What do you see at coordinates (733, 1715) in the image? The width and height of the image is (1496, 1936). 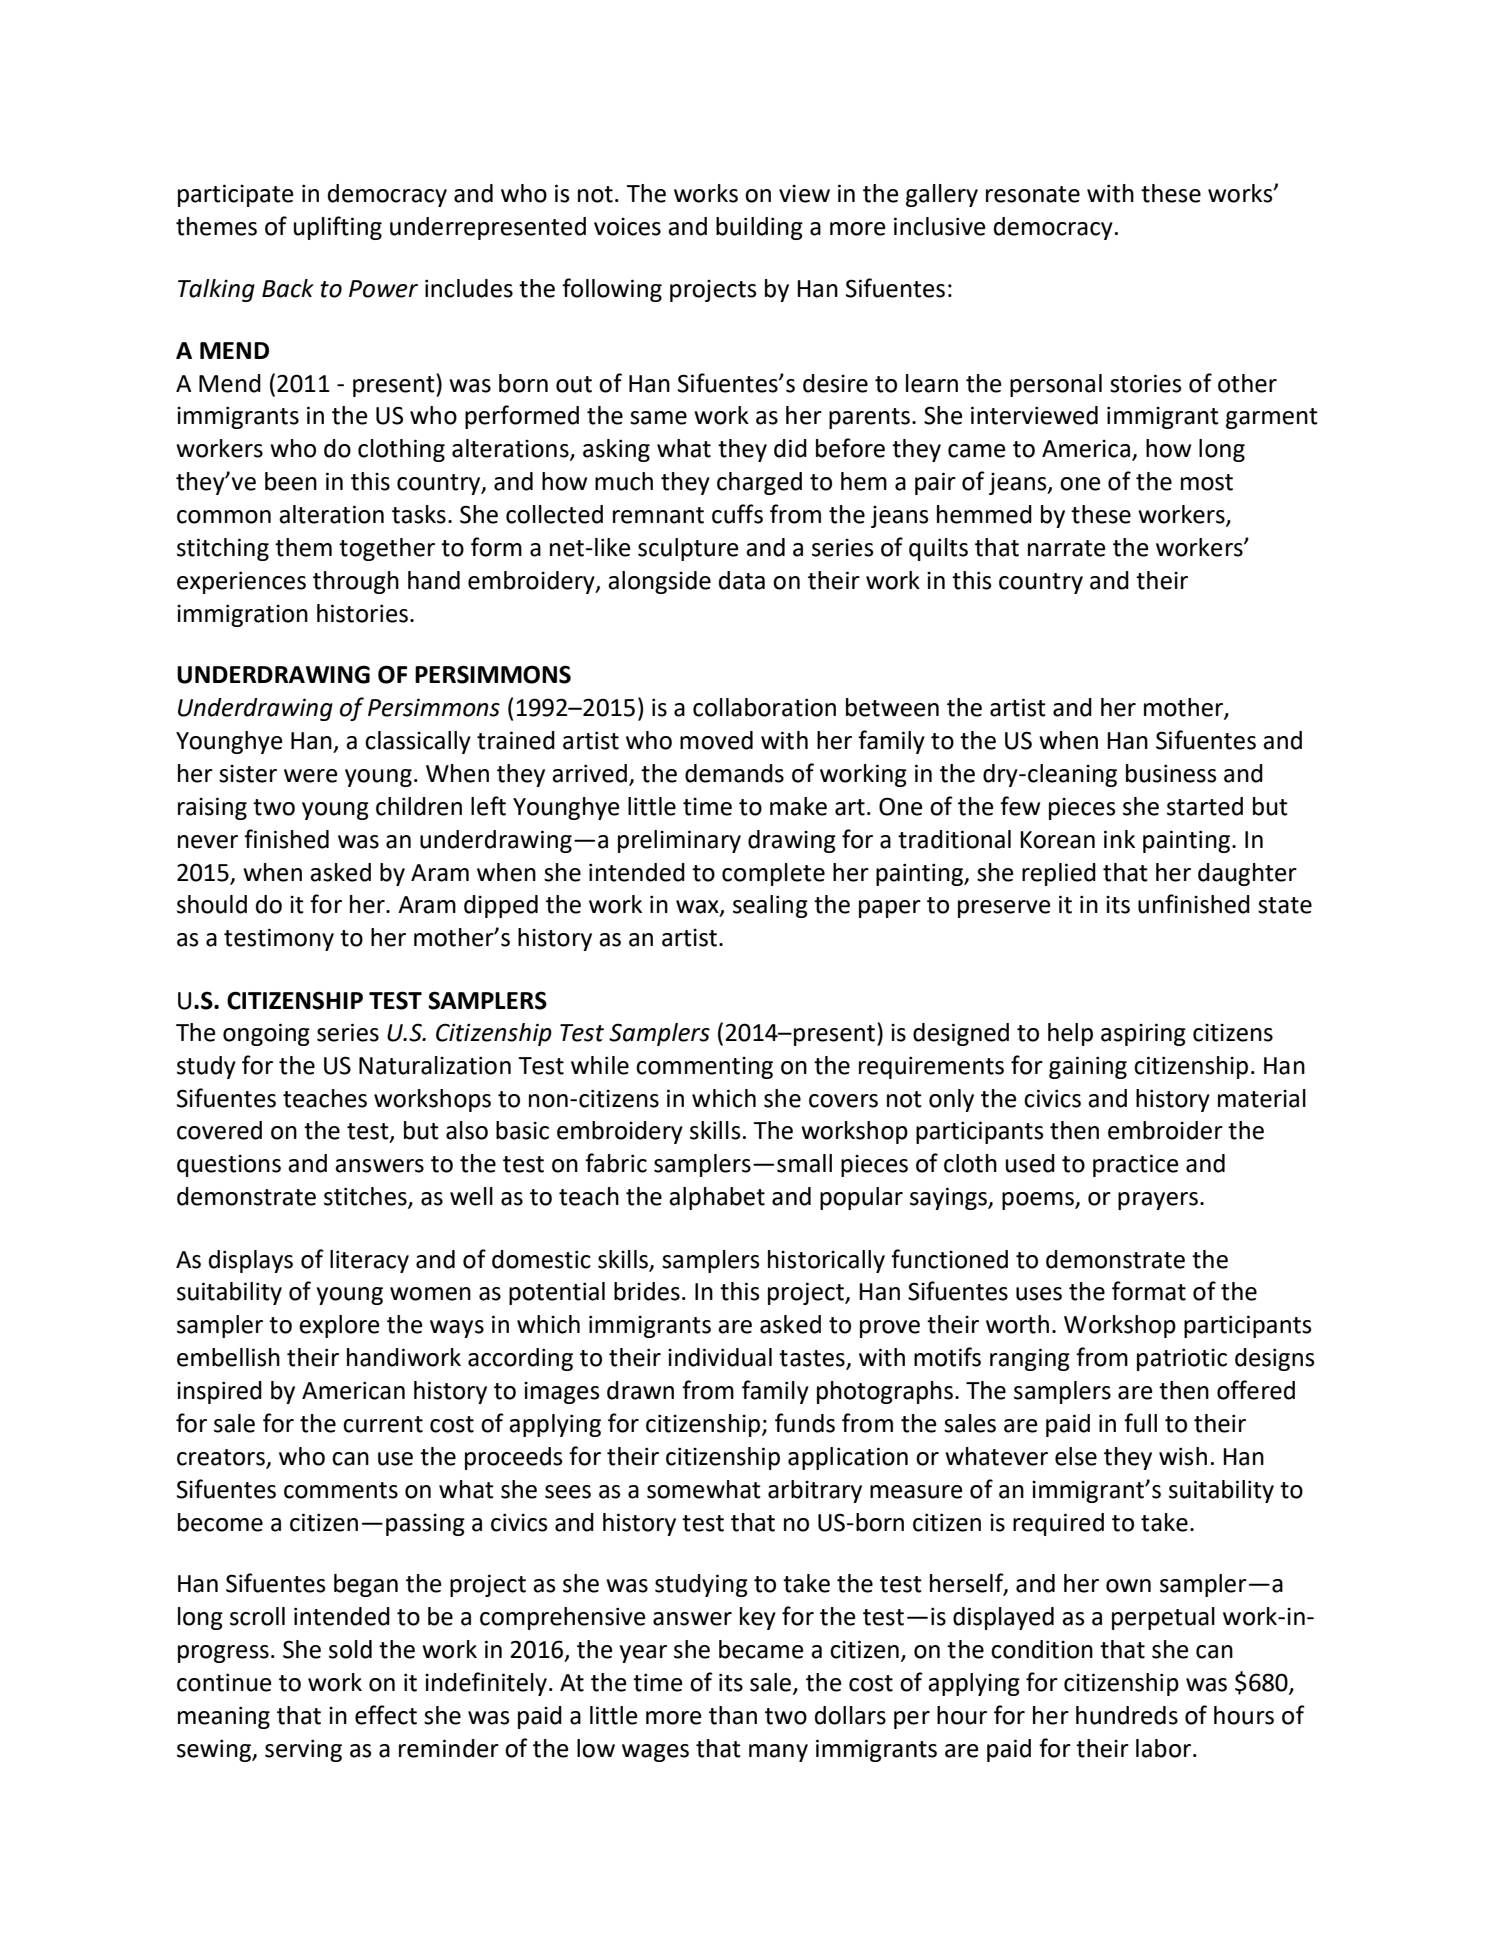 I see `than` at bounding box center [733, 1715].
